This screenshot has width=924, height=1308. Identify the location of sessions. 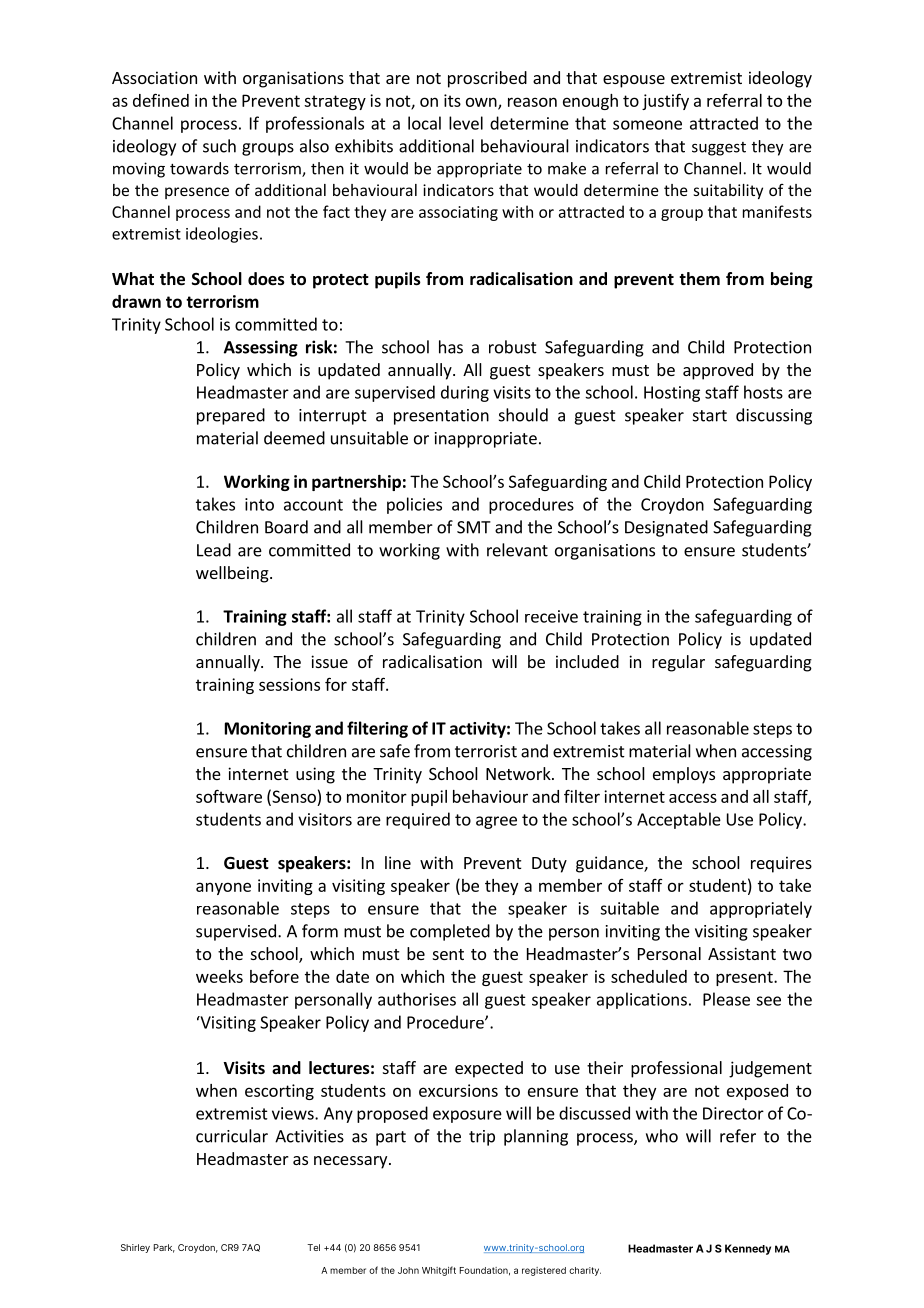
(289, 684).
